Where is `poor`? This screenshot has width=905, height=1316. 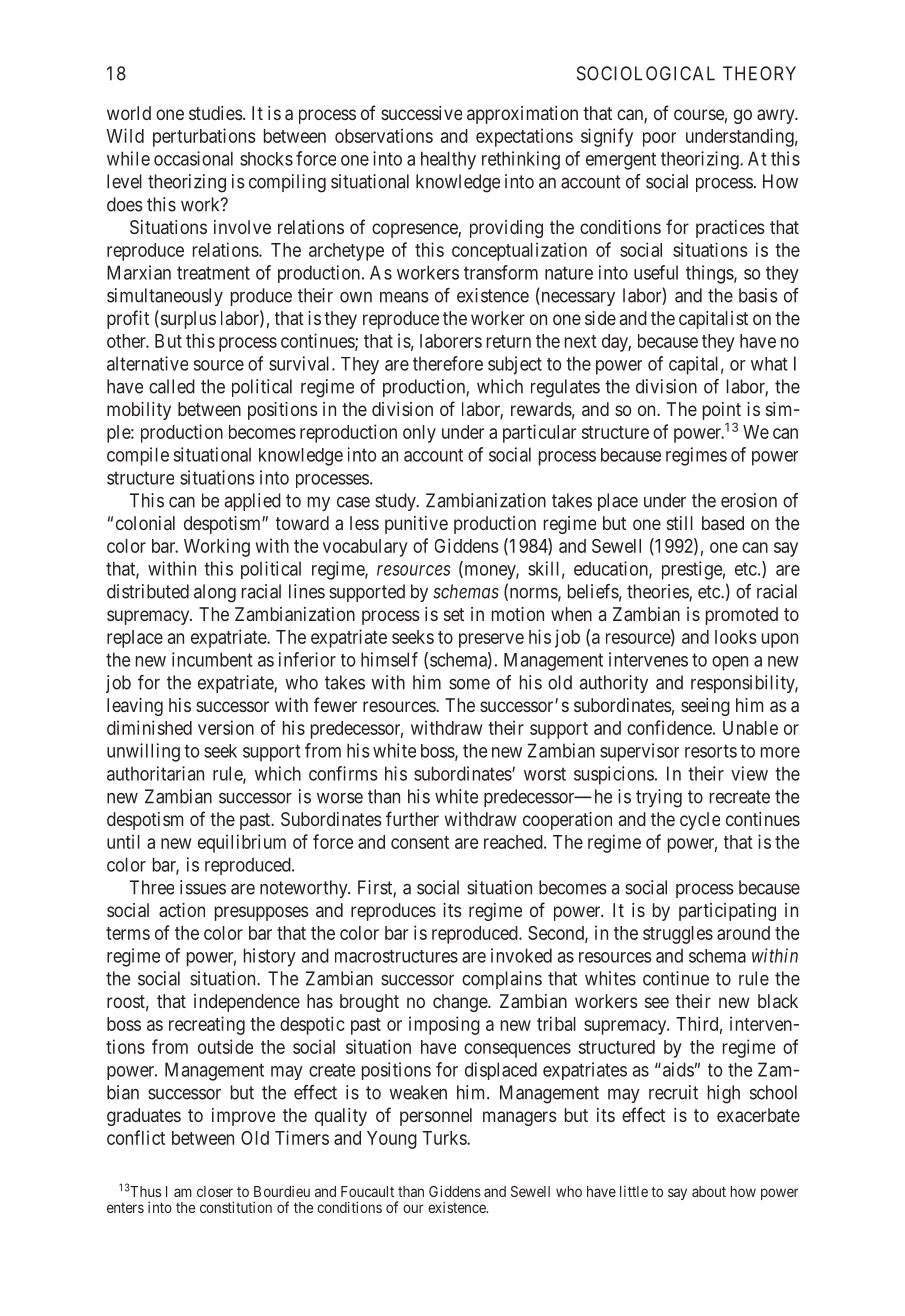 poor is located at coordinates (659, 139).
